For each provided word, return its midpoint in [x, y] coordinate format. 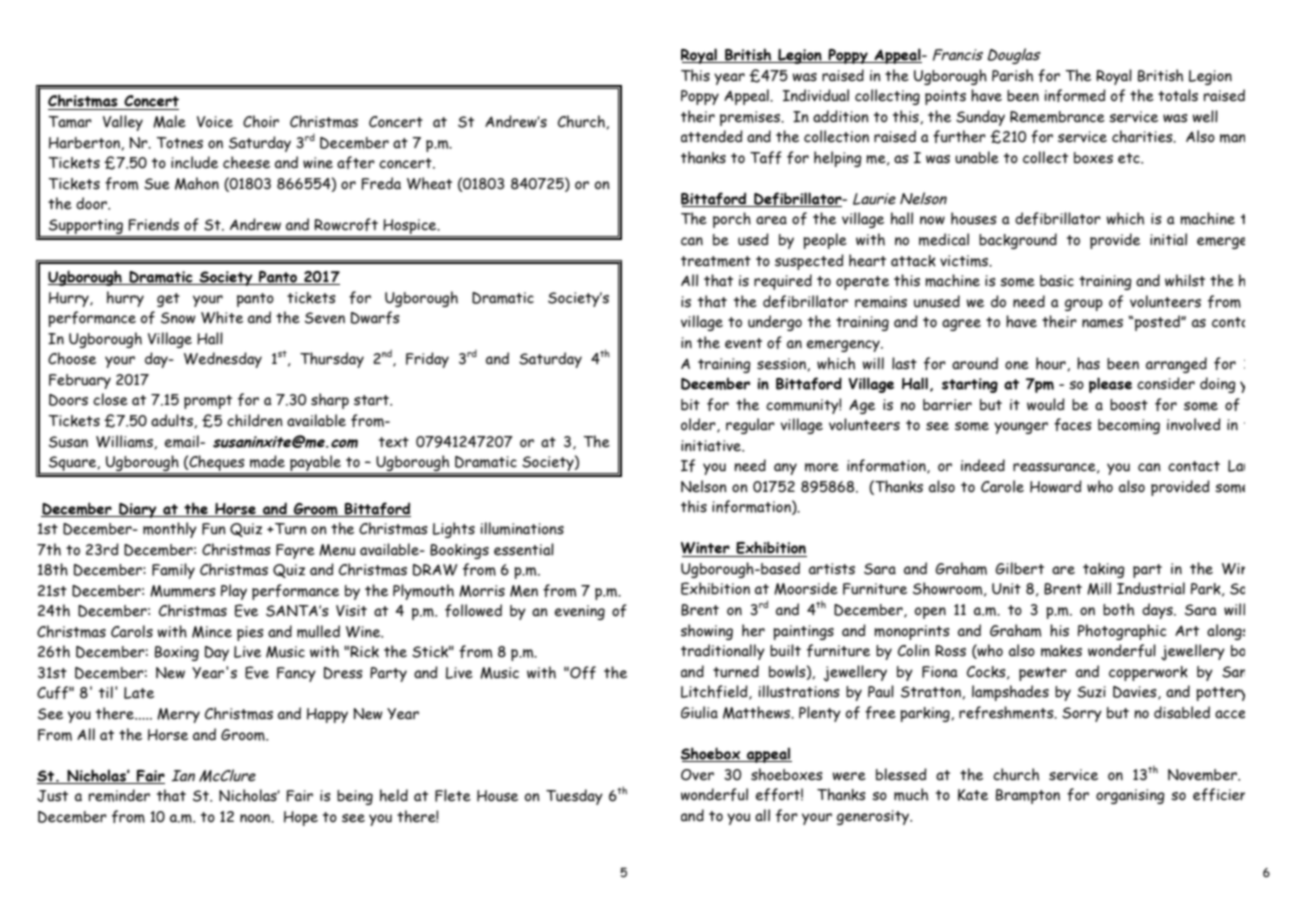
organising [1130, 796]
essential [524, 549]
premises [751, 118]
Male [169, 121]
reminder [119, 795]
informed [1075, 95]
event [743, 343]
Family [173, 571]
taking [1104, 570]
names [1102, 323]
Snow [178, 318]
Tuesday [574, 797]
